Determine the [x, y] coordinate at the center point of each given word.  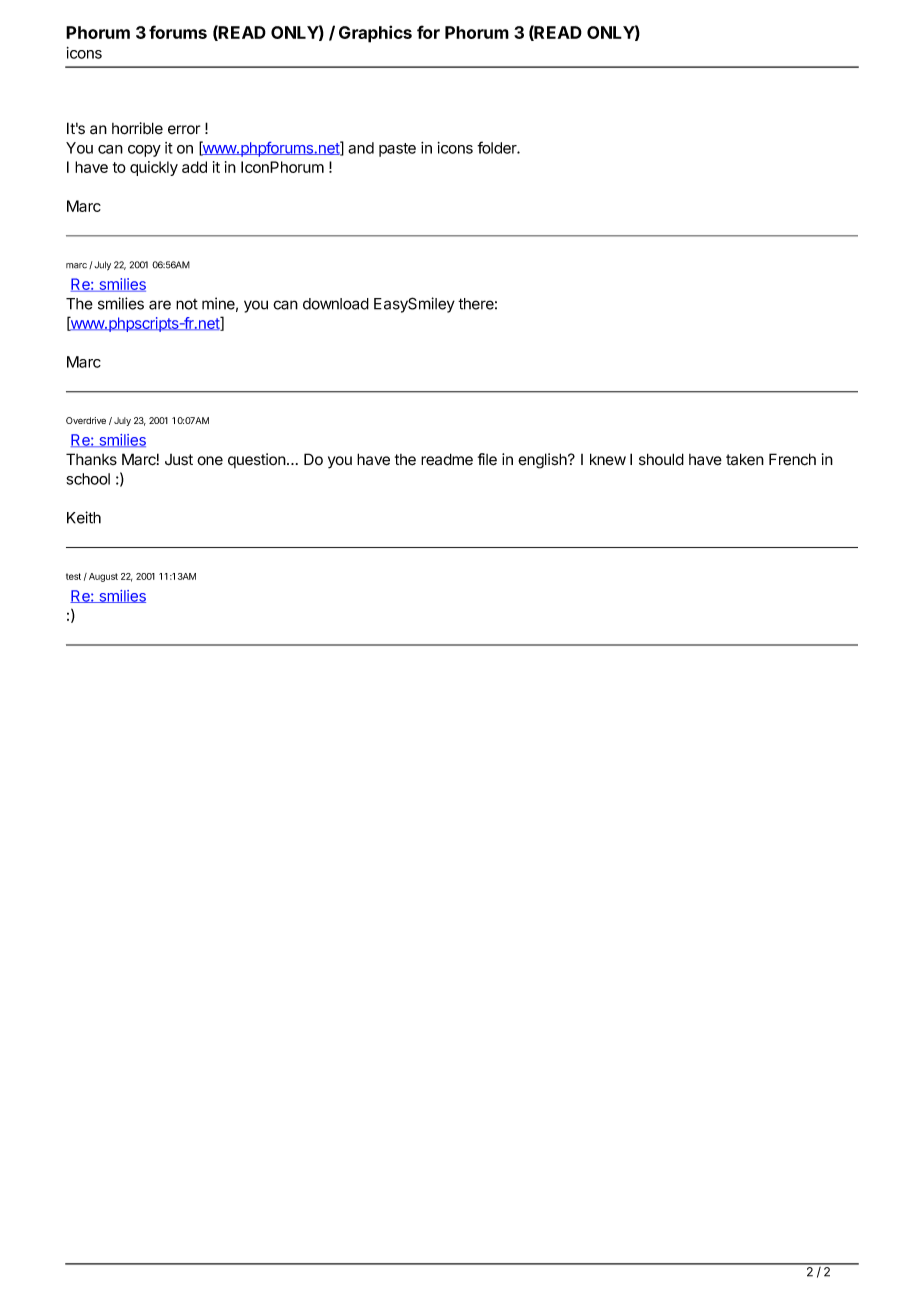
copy [144, 151]
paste [397, 150]
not [187, 304]
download [336, 304]
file [487, 459]
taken [745, 459]
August [102, 577]
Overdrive [86, 420]
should [661, 459]
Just [179, 460]
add [194, 167]
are [160, 305]
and [361, 148]
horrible [137, 128]
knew [608, 459]
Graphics [375, 34]
